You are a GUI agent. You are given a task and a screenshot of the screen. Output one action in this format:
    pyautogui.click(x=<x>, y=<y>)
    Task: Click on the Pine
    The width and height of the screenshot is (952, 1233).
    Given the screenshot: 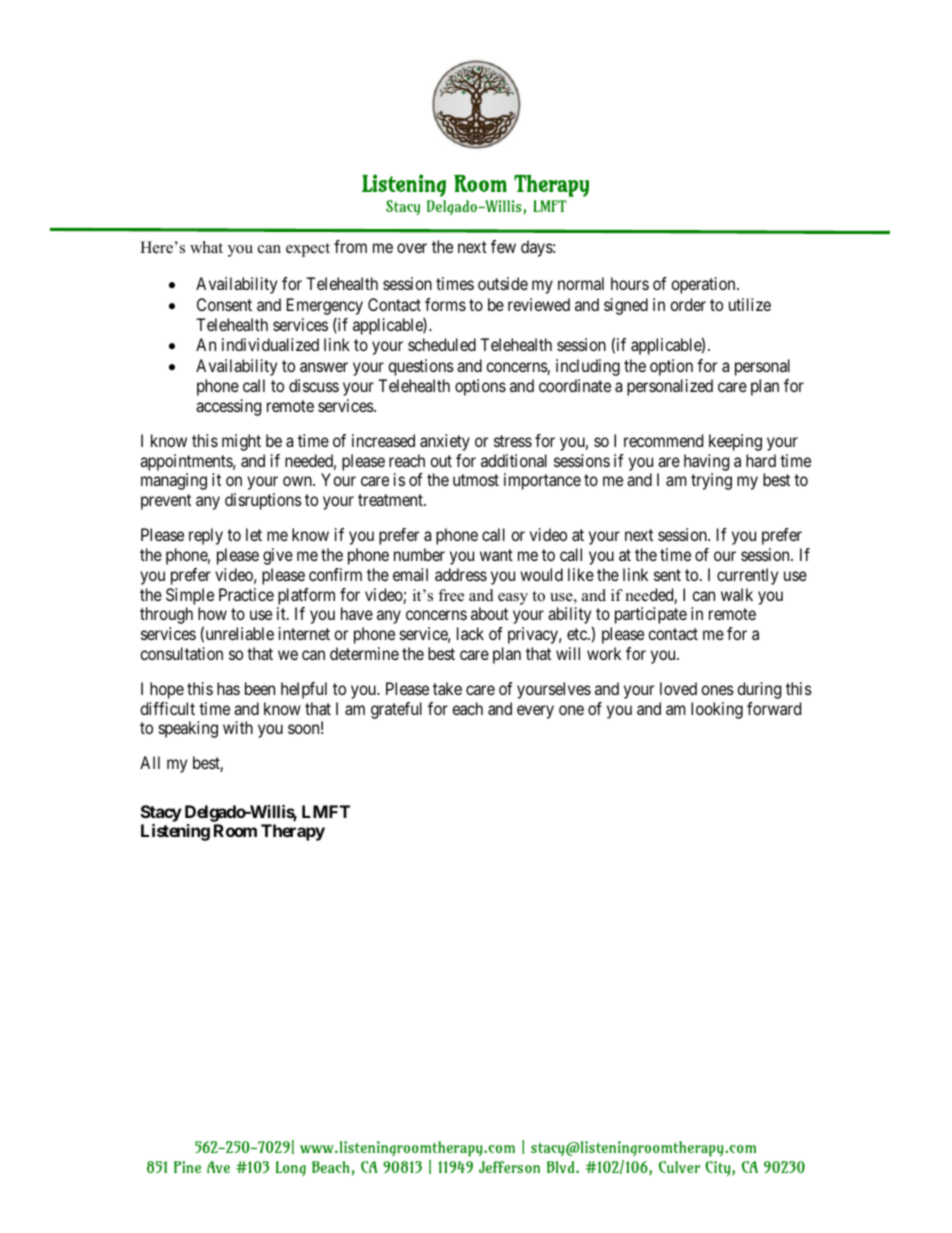 What is the action you would take?
    pyautogui.click(x=187, y=1167)
